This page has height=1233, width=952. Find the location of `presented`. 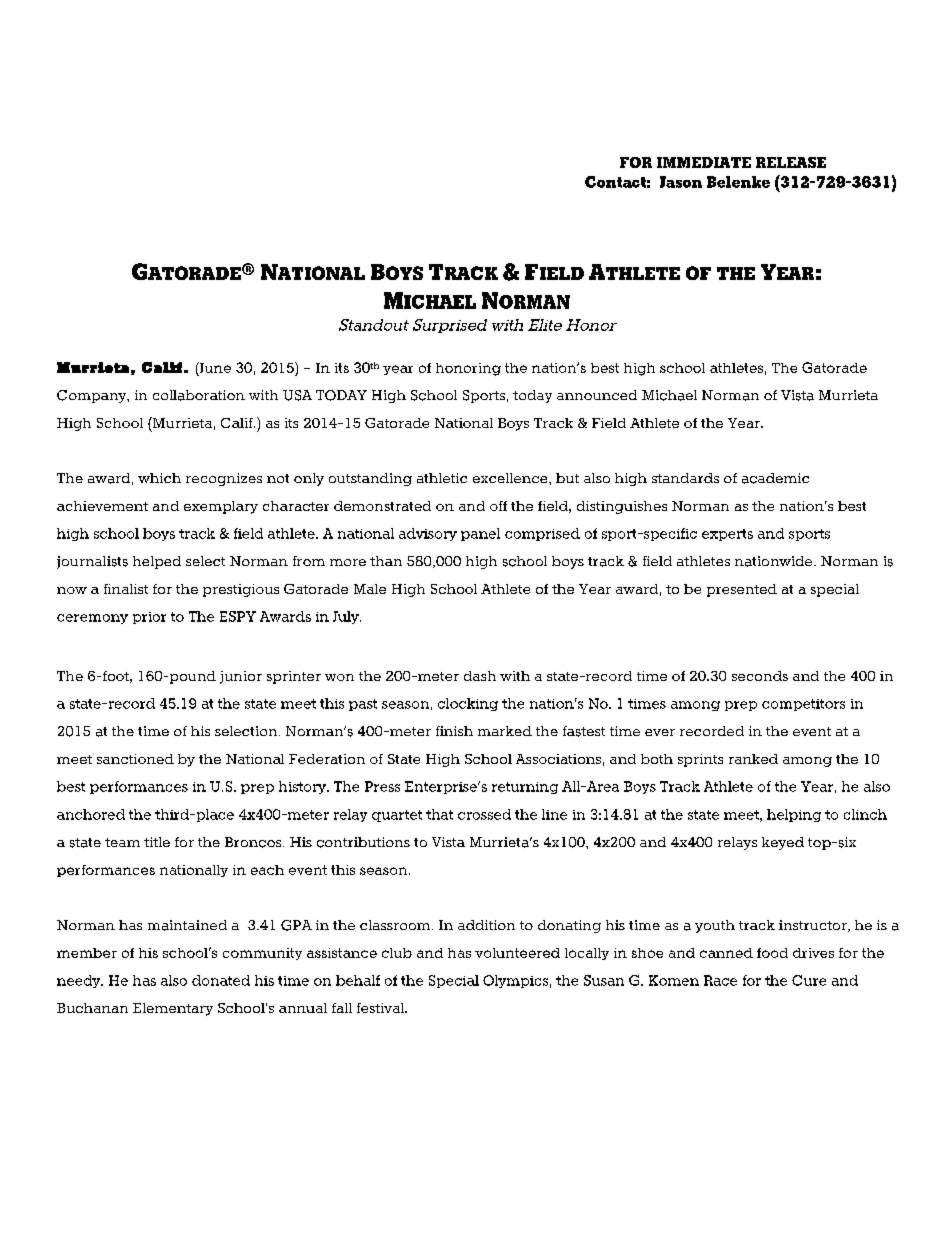

presented is located at coordinates (742, 590).
